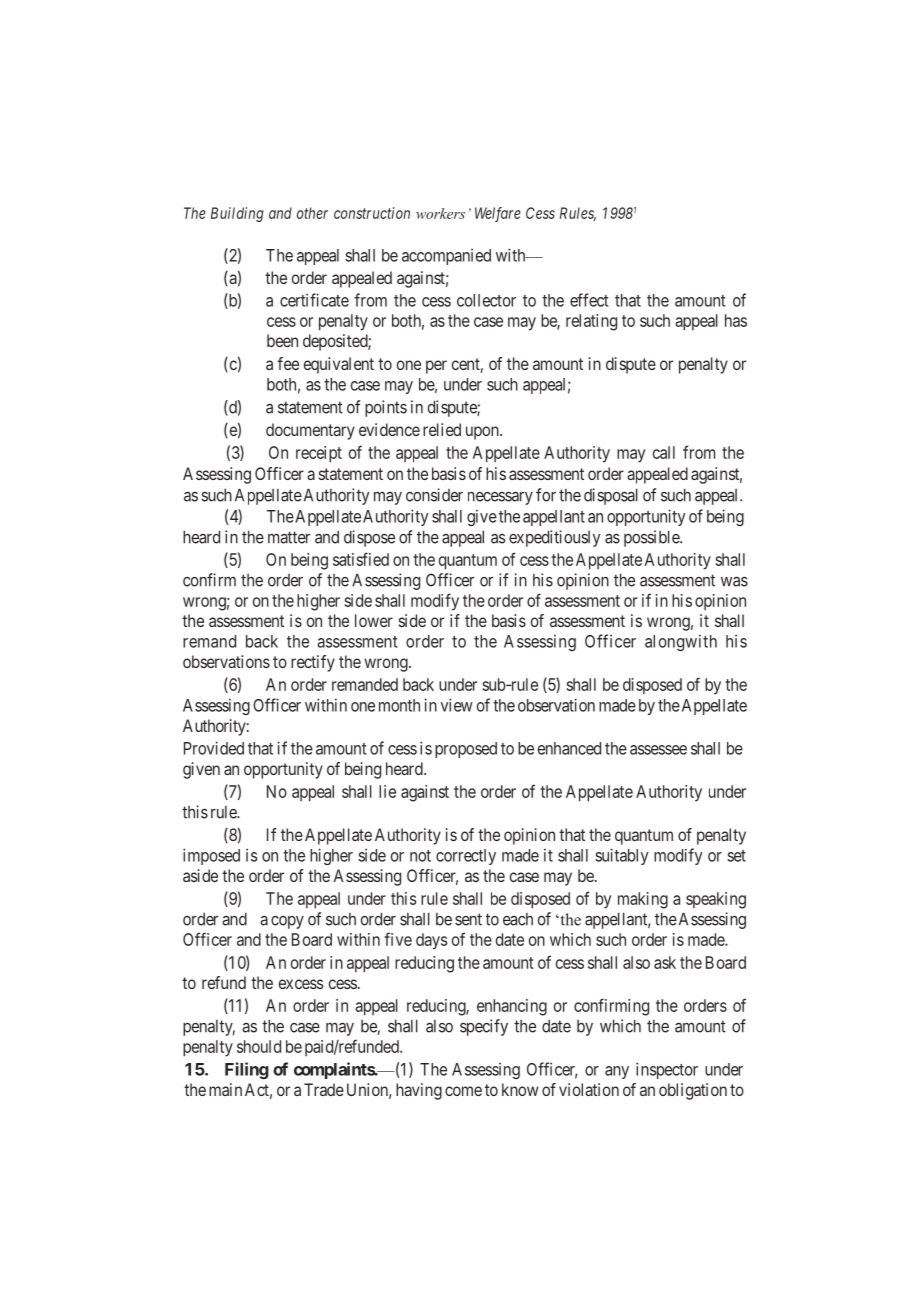  What do you see at coordinates (652, 538) in the document?
I see `possible` at bounding box center [652, 538].
